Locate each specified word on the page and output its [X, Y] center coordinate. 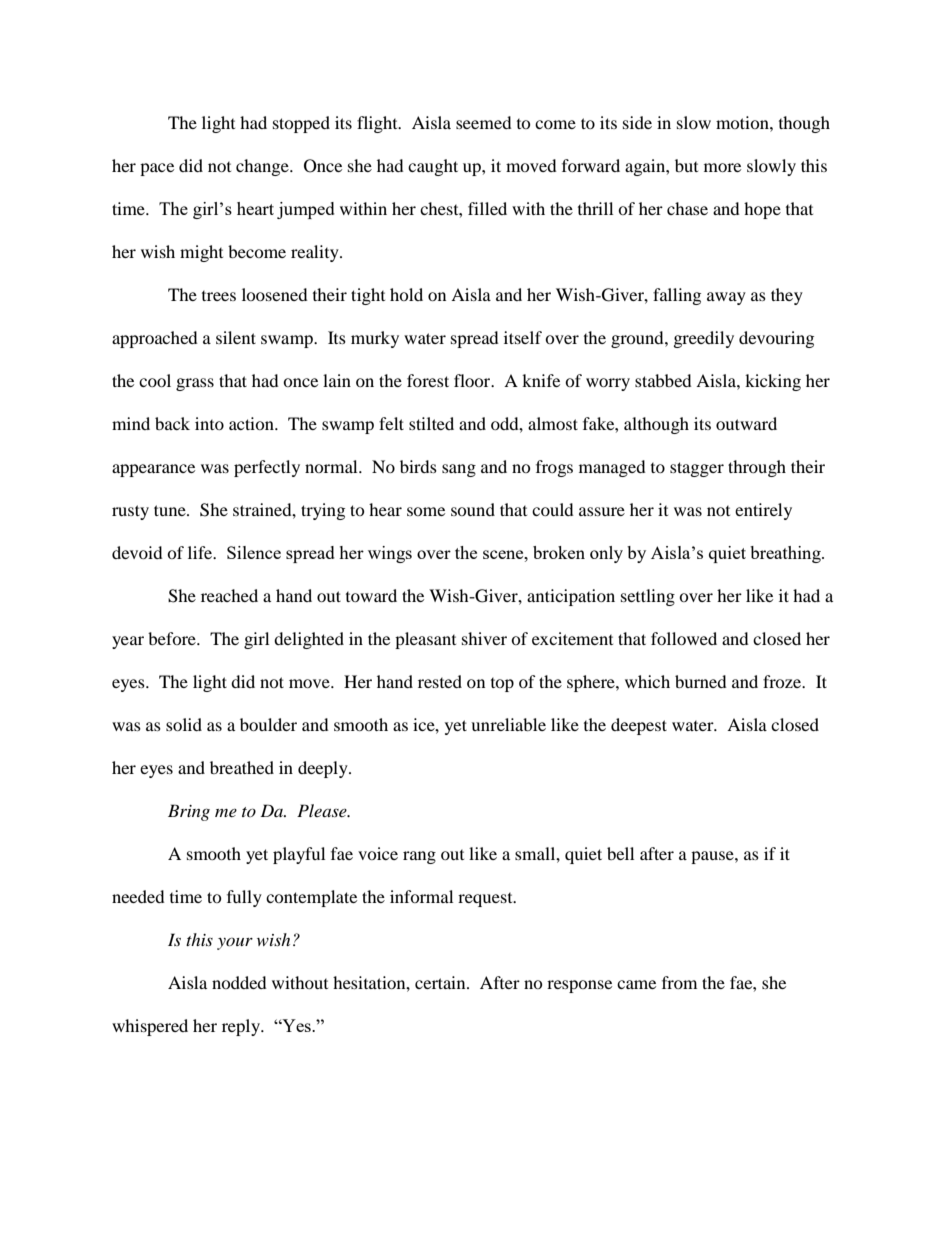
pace [157, 169]
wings [390, 554]
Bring [189, 812]
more [722, 167]
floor [473, 380]
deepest [639, 726]
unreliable [508, 724]
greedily [704, 339]
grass [195, 384]
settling [648, 597]
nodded [239, 982]
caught [433, 167]
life [201, 552]
